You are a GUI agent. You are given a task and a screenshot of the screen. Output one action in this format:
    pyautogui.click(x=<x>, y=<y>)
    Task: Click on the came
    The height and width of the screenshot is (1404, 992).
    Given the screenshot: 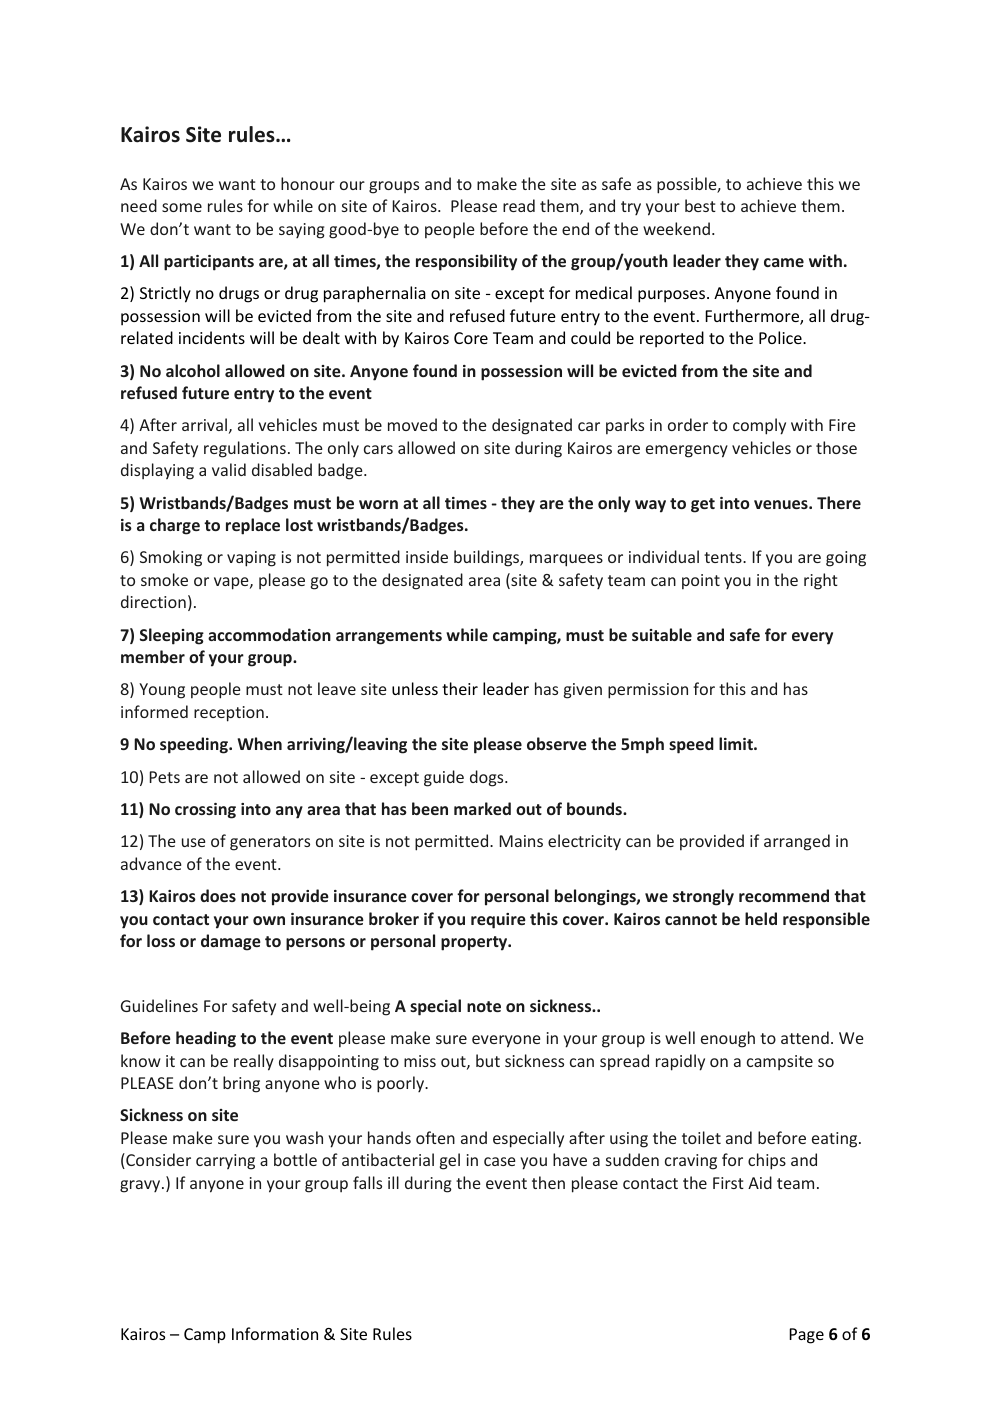 What is the action you would take?
    pyautogui.click(x=784, y=262)
